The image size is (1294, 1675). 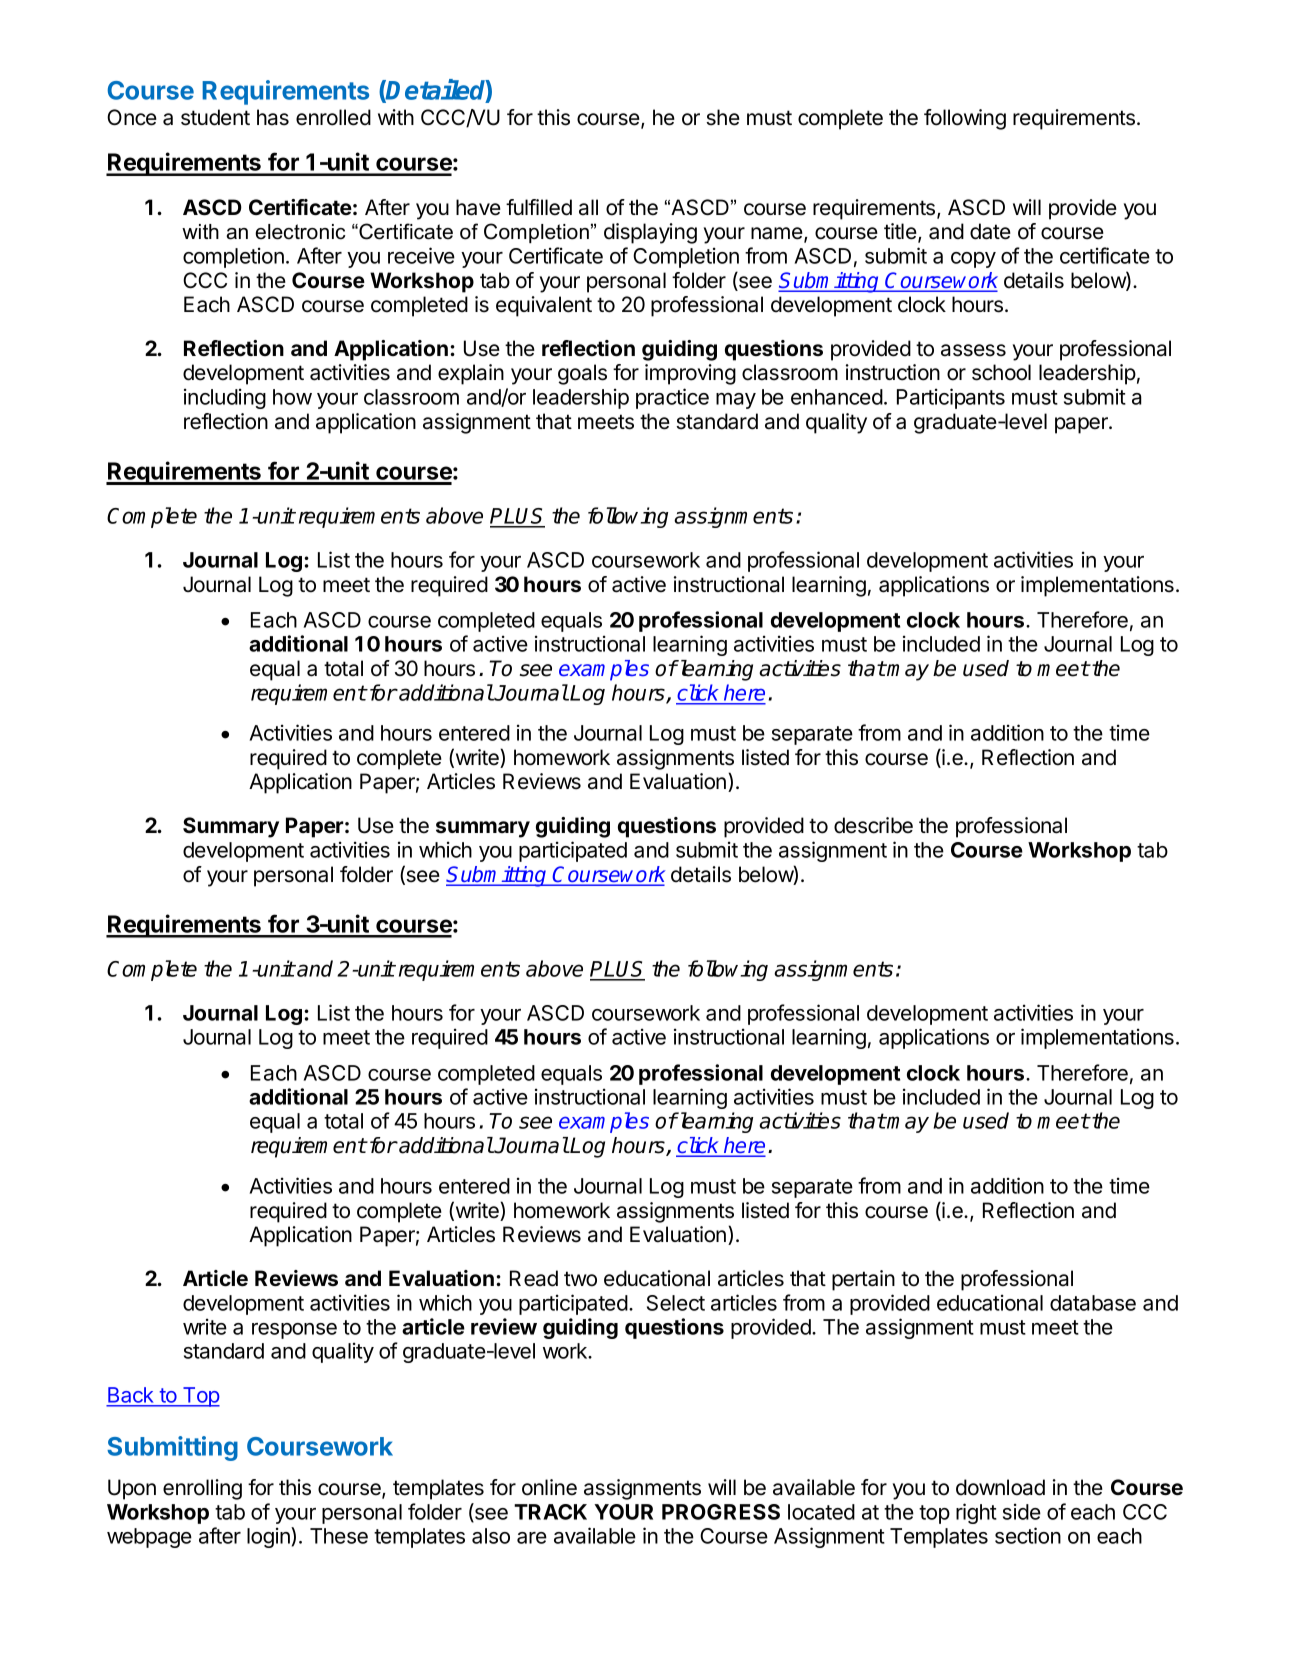 I want to click on has, so click(x=273, y=117).
